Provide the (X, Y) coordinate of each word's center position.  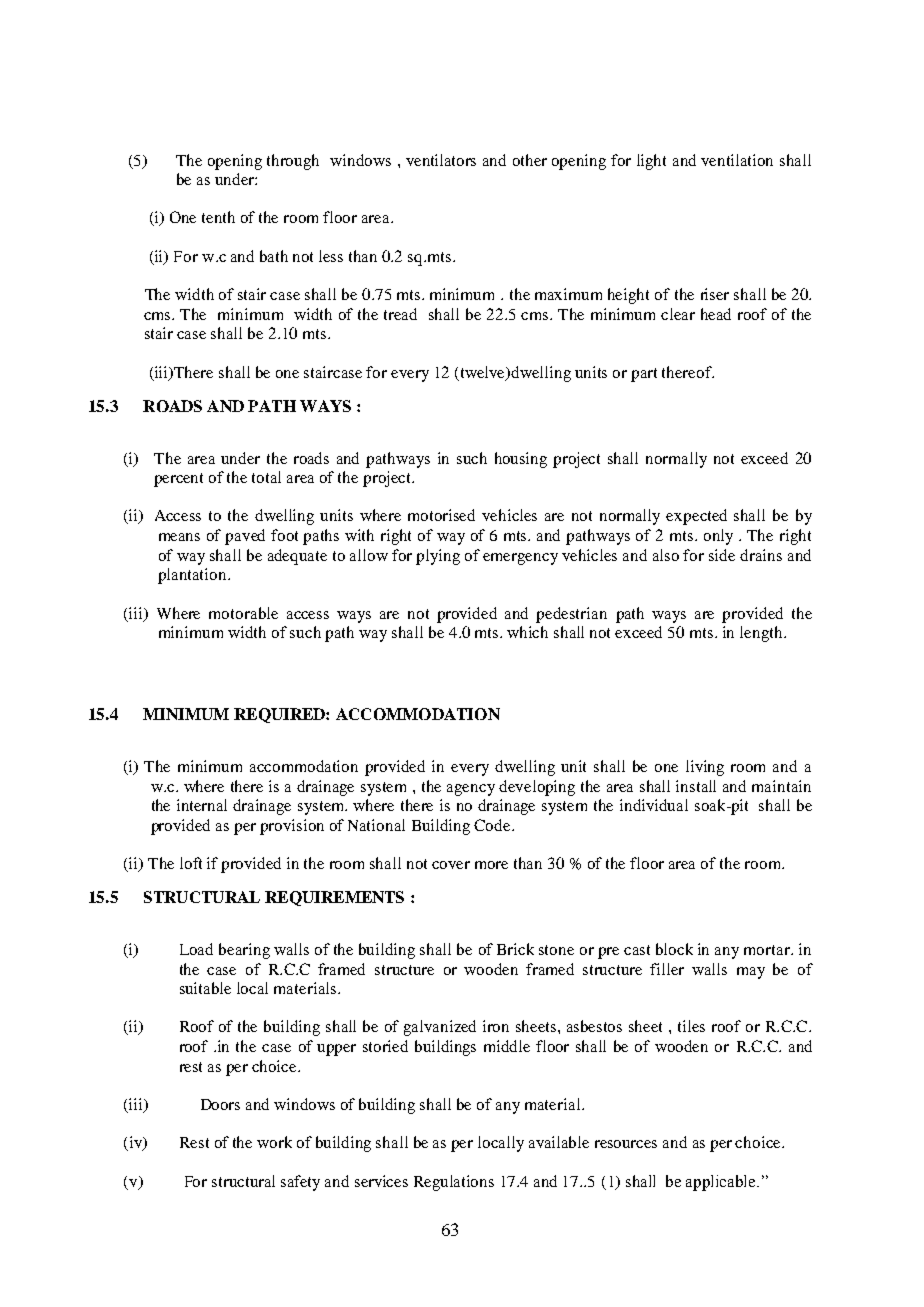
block (674, 949)
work (274, 1142)
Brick (515, 949)
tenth (218, 217)
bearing (244, 951)
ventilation (737, 160)
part (644, 375)
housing (521, 460)
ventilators (441, 160)
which (527, 632)
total (266, 477)
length (762, 634)
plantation (193, 576)
